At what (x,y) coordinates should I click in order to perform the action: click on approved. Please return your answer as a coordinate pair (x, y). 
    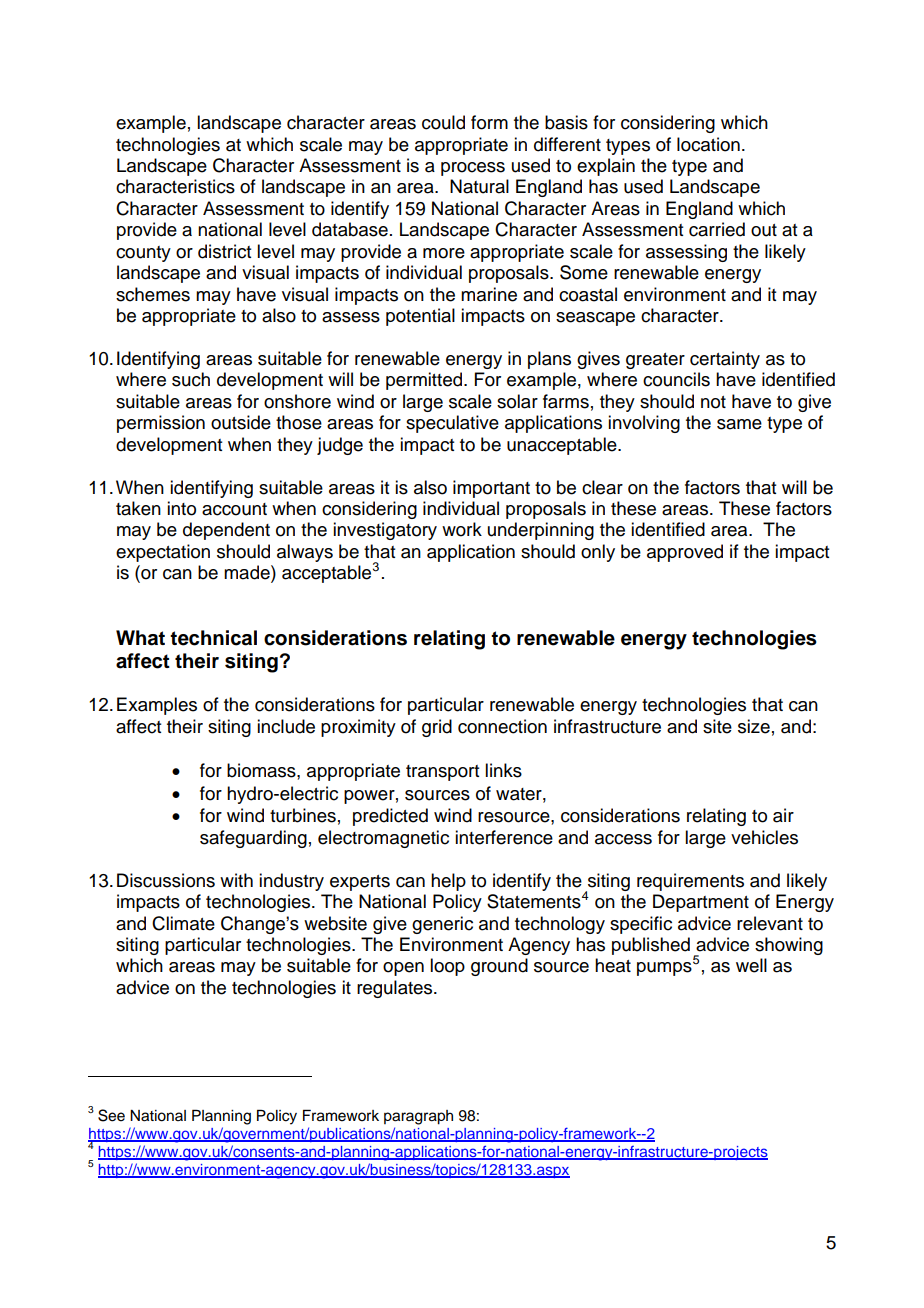
    Looking at the image, I should click on (685, 553).
